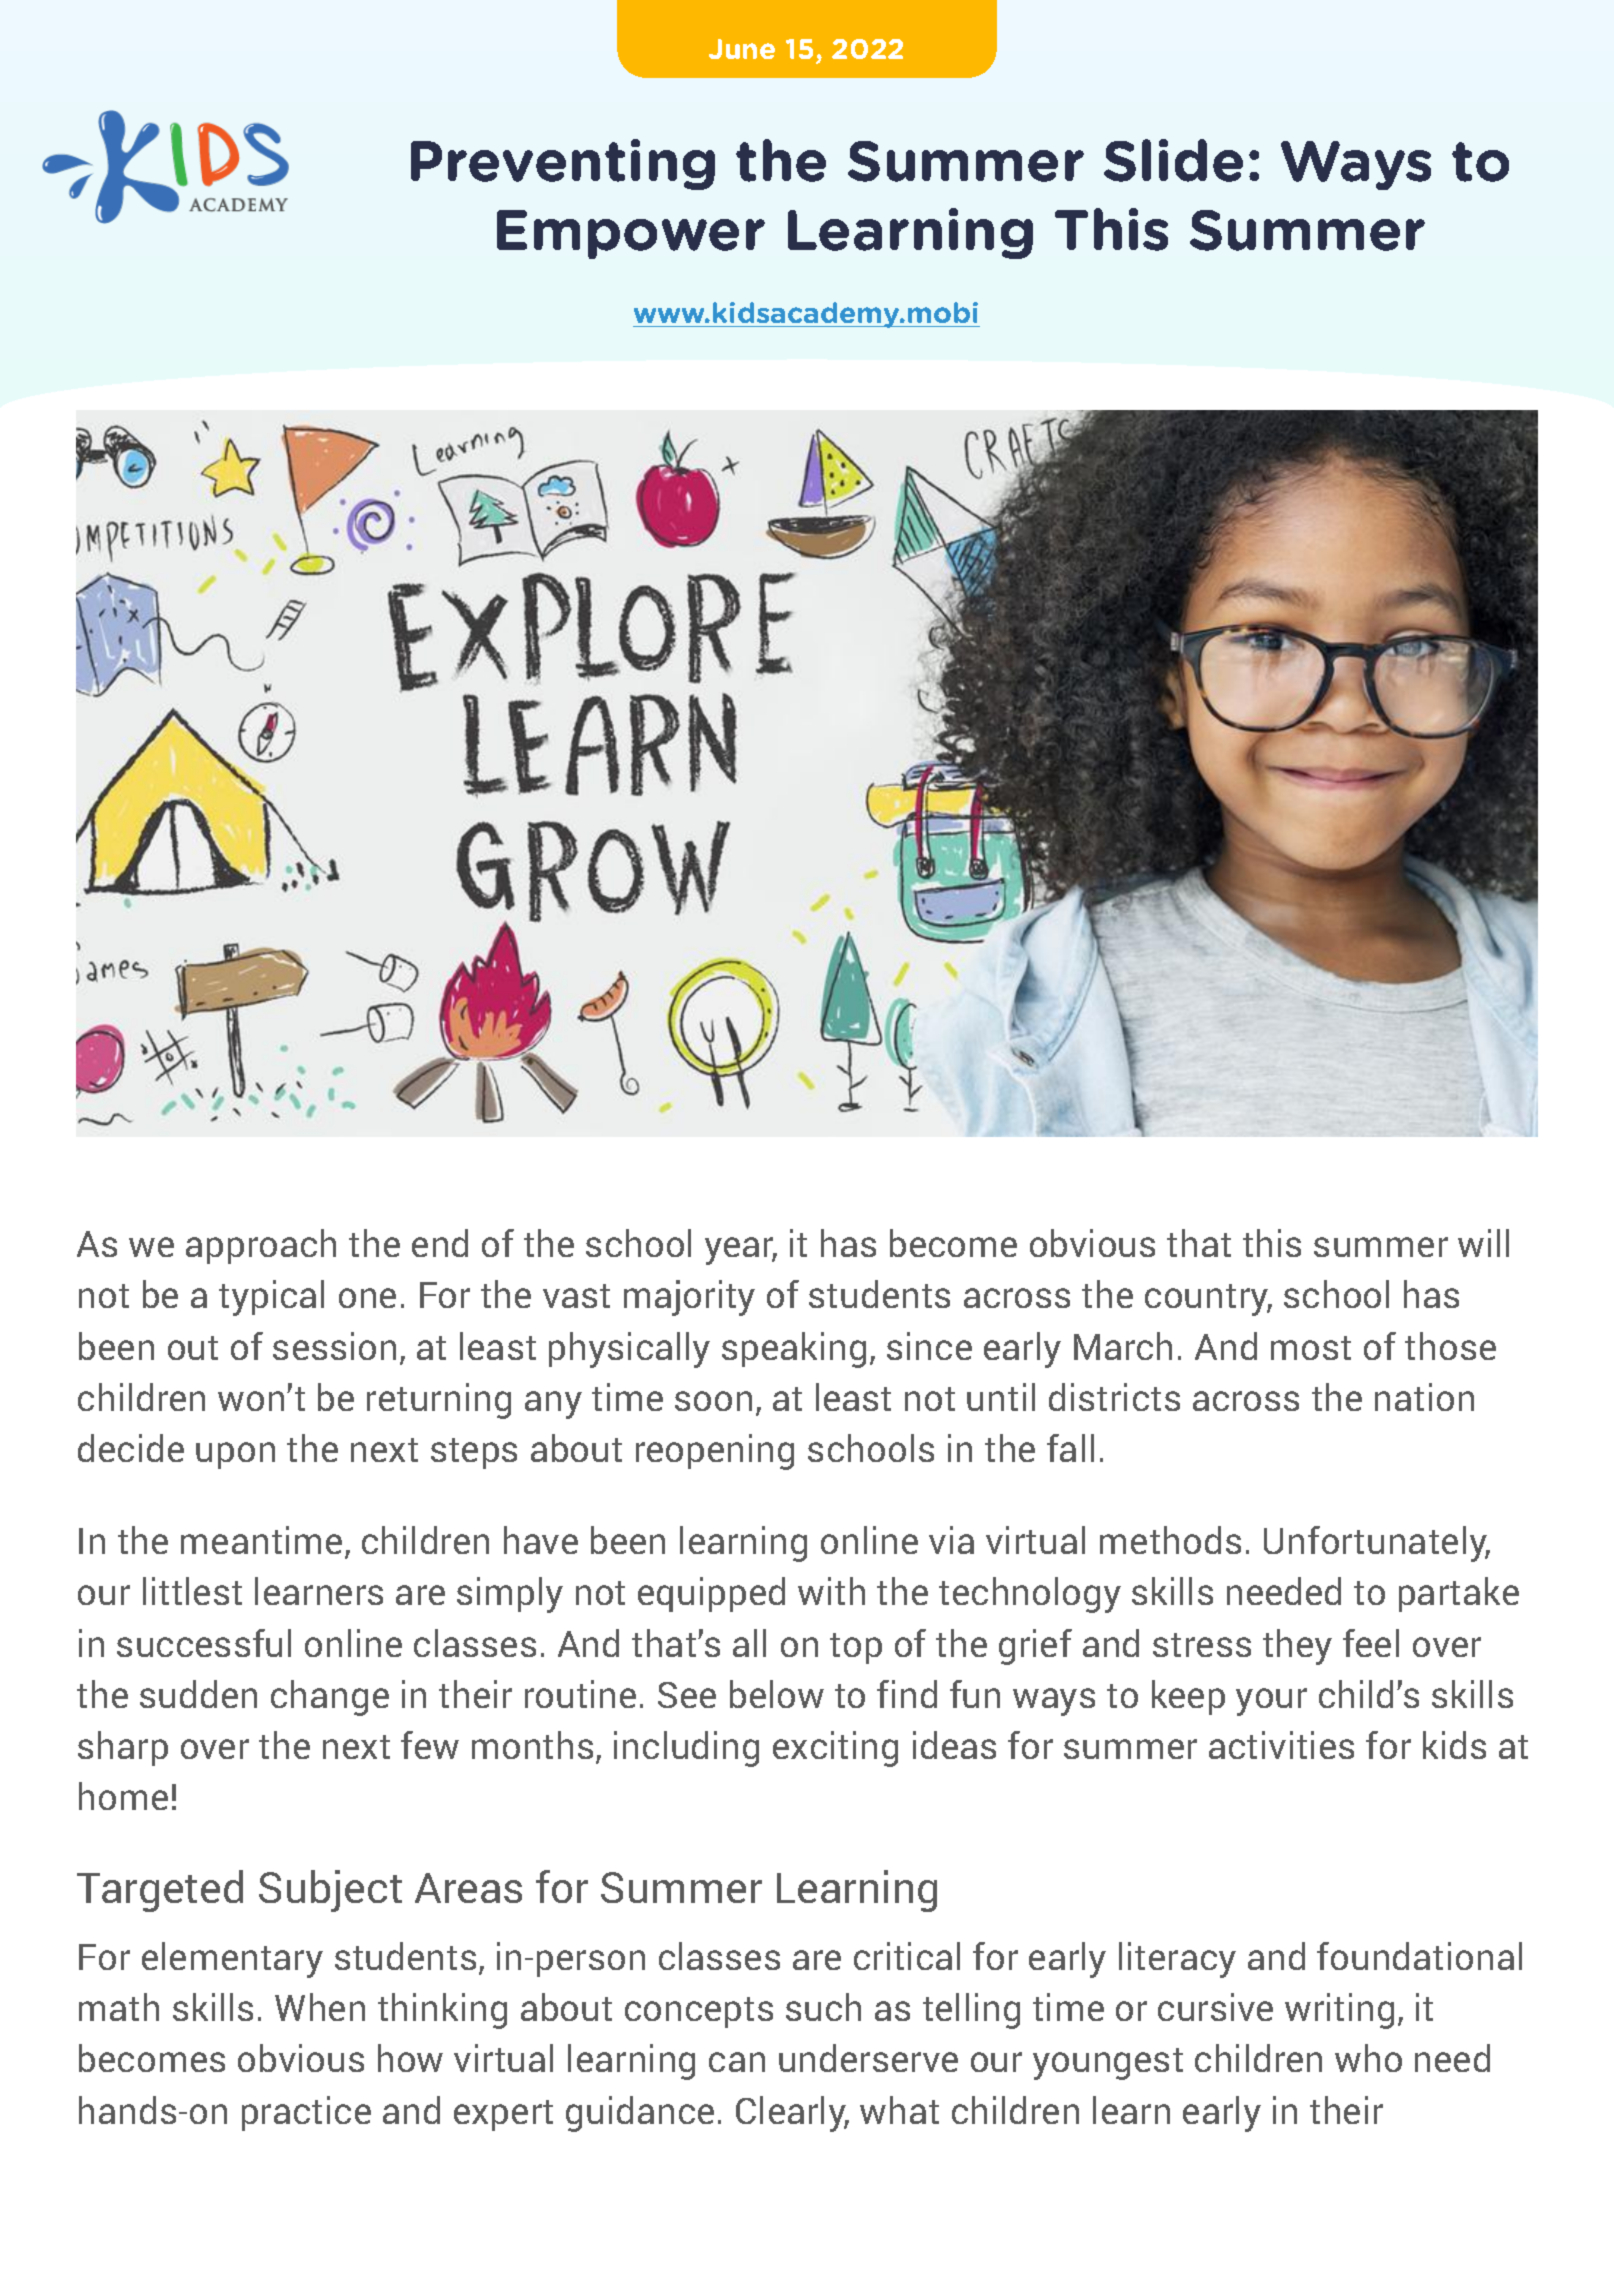  I want to click on approach, so click(261, 1246).
